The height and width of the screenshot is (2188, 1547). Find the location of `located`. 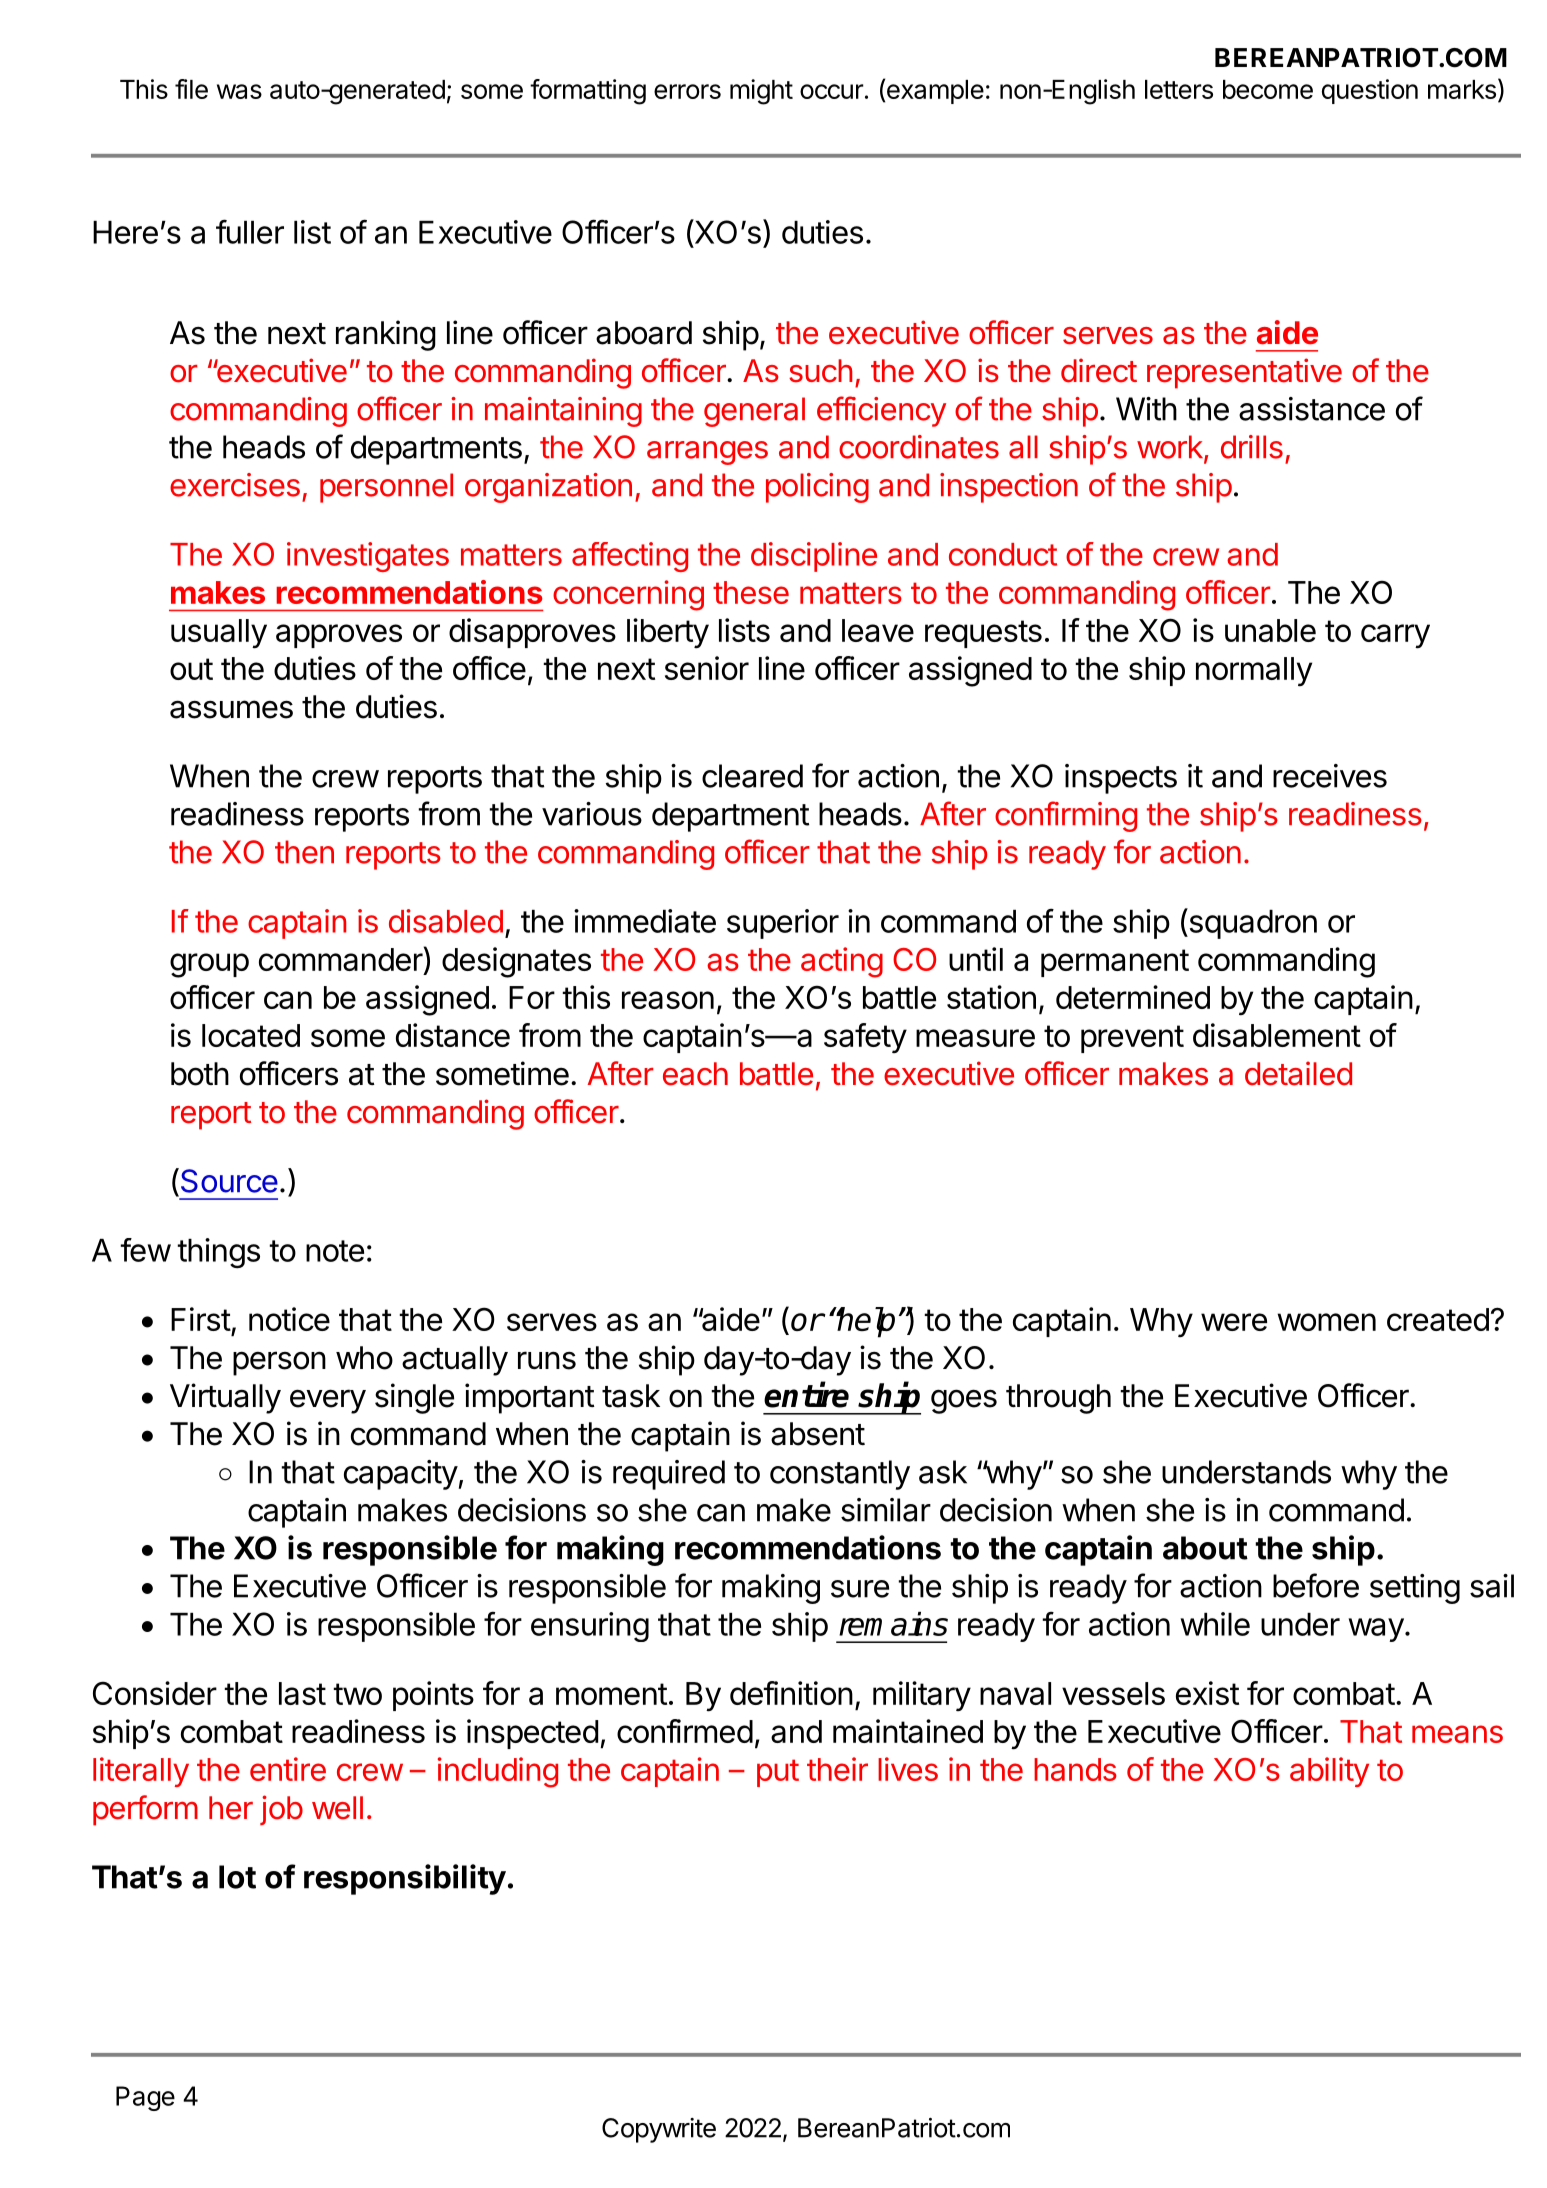

located is located at coordinates (251, 1035).
